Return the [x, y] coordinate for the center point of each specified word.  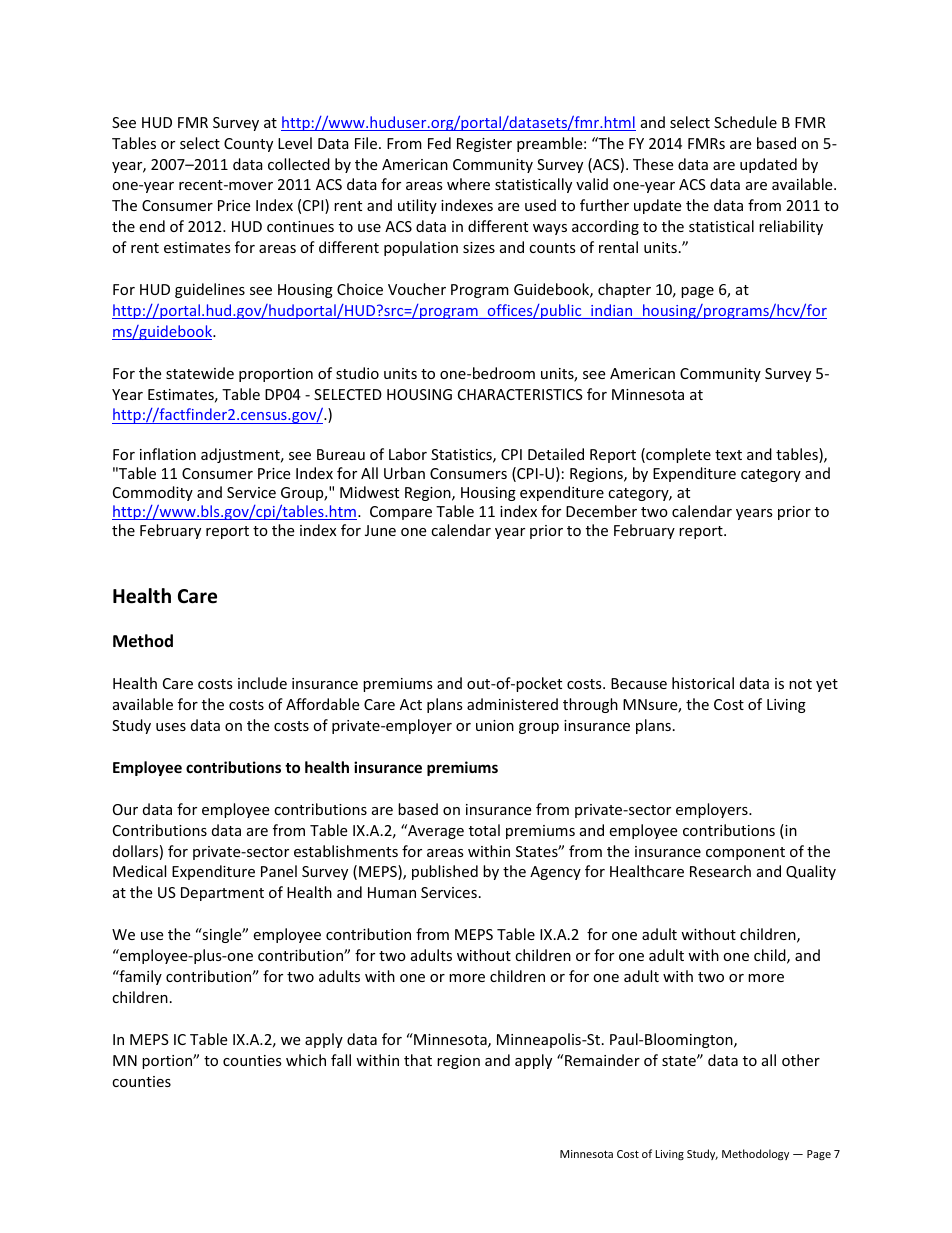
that [418, 1060]
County [248, 145]
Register [484, 145]
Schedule [745, 122]
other [801, 1060]
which [306, 1060]
